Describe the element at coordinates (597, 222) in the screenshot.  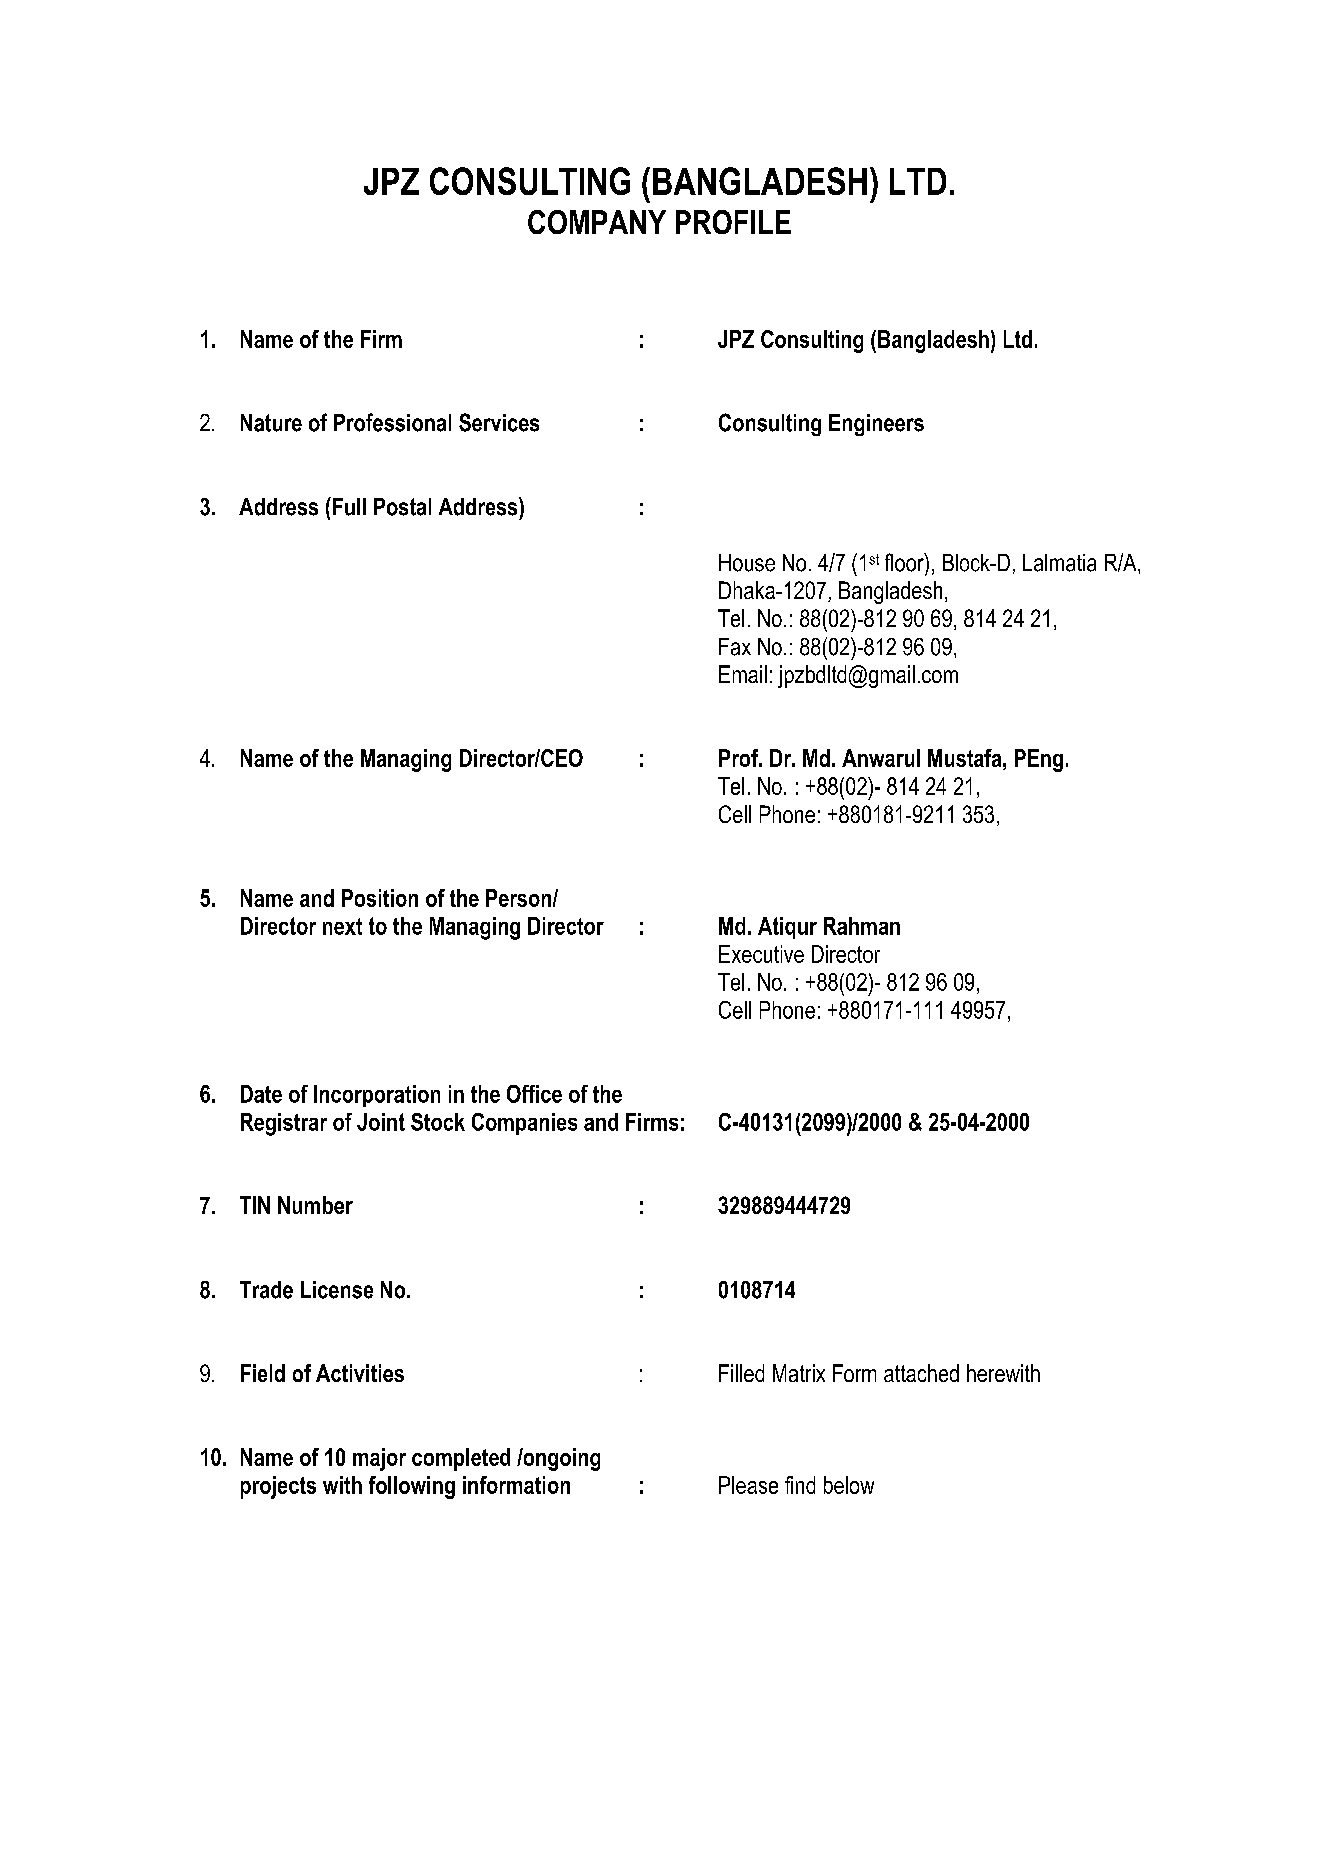
I see `COMPANY` at that location.
